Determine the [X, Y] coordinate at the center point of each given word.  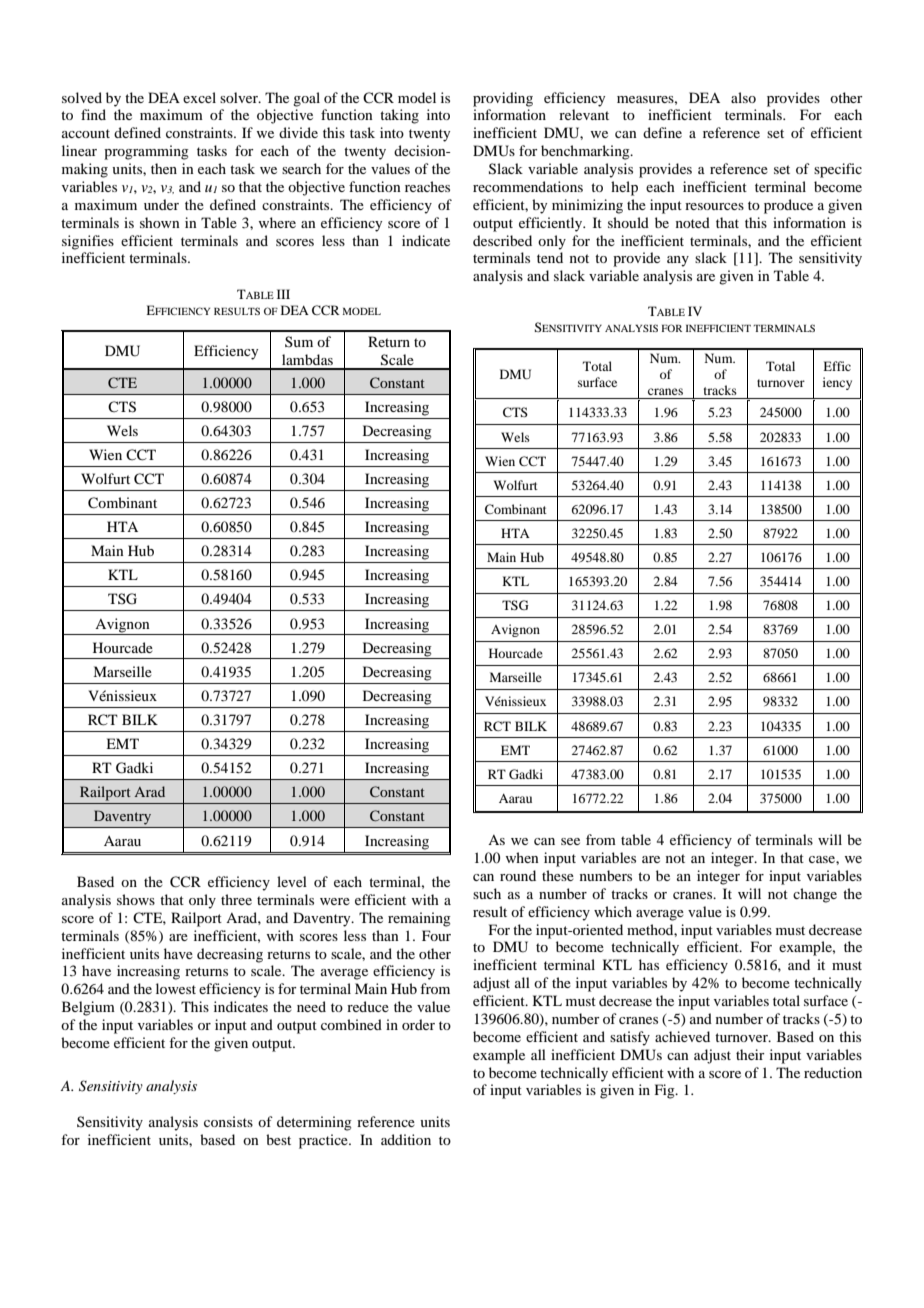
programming [146, 152]
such [487, 893]
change [815, 895]
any [678, 261]
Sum [299, 341]
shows [136, 899]
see [570, 841]
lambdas [307, 359]
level [292, 881]
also [743, 97]
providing [503, 99]
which [613, 911]
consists [228, 1121]
